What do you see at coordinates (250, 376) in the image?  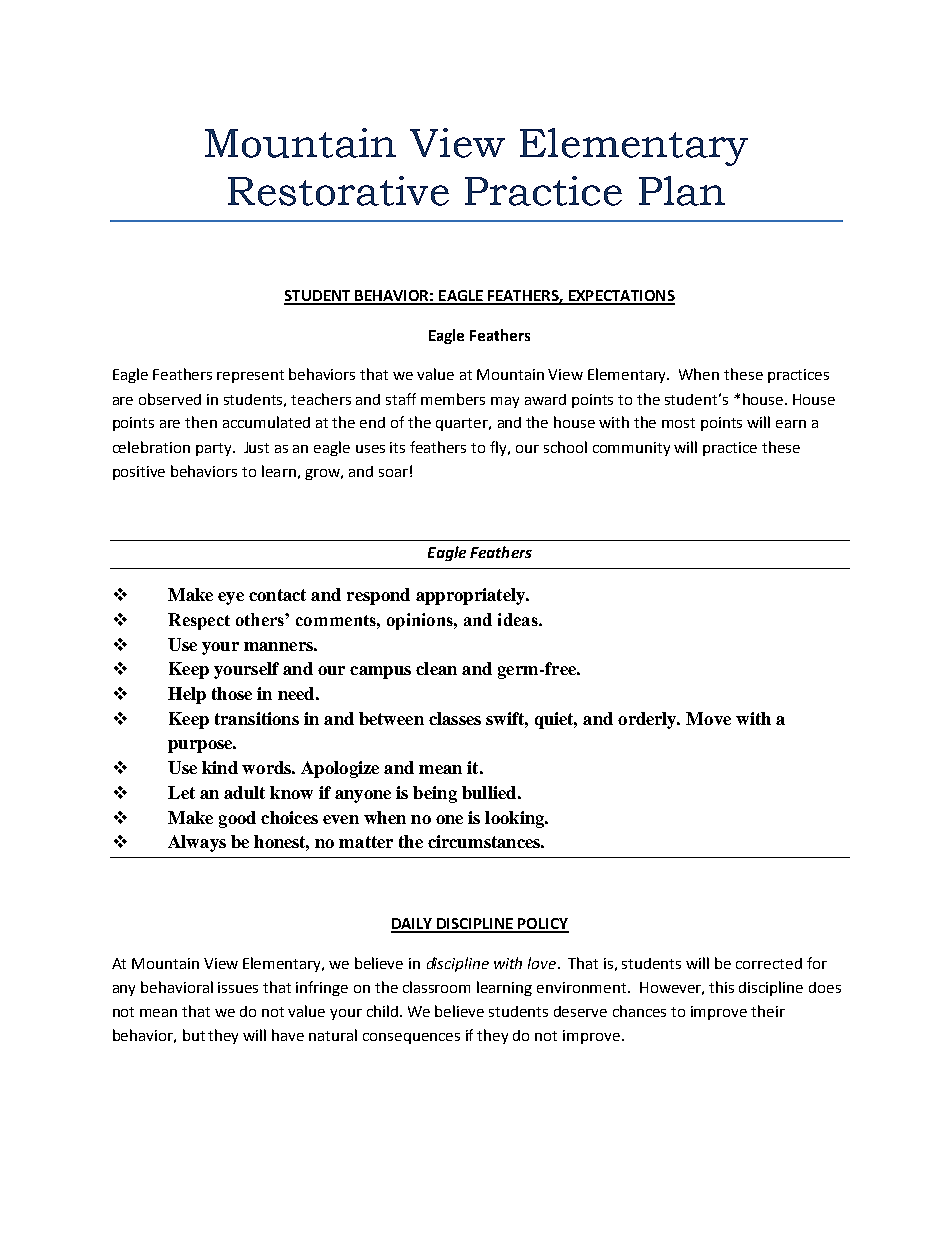 I see `represent` at bounding box center [250, 376].
